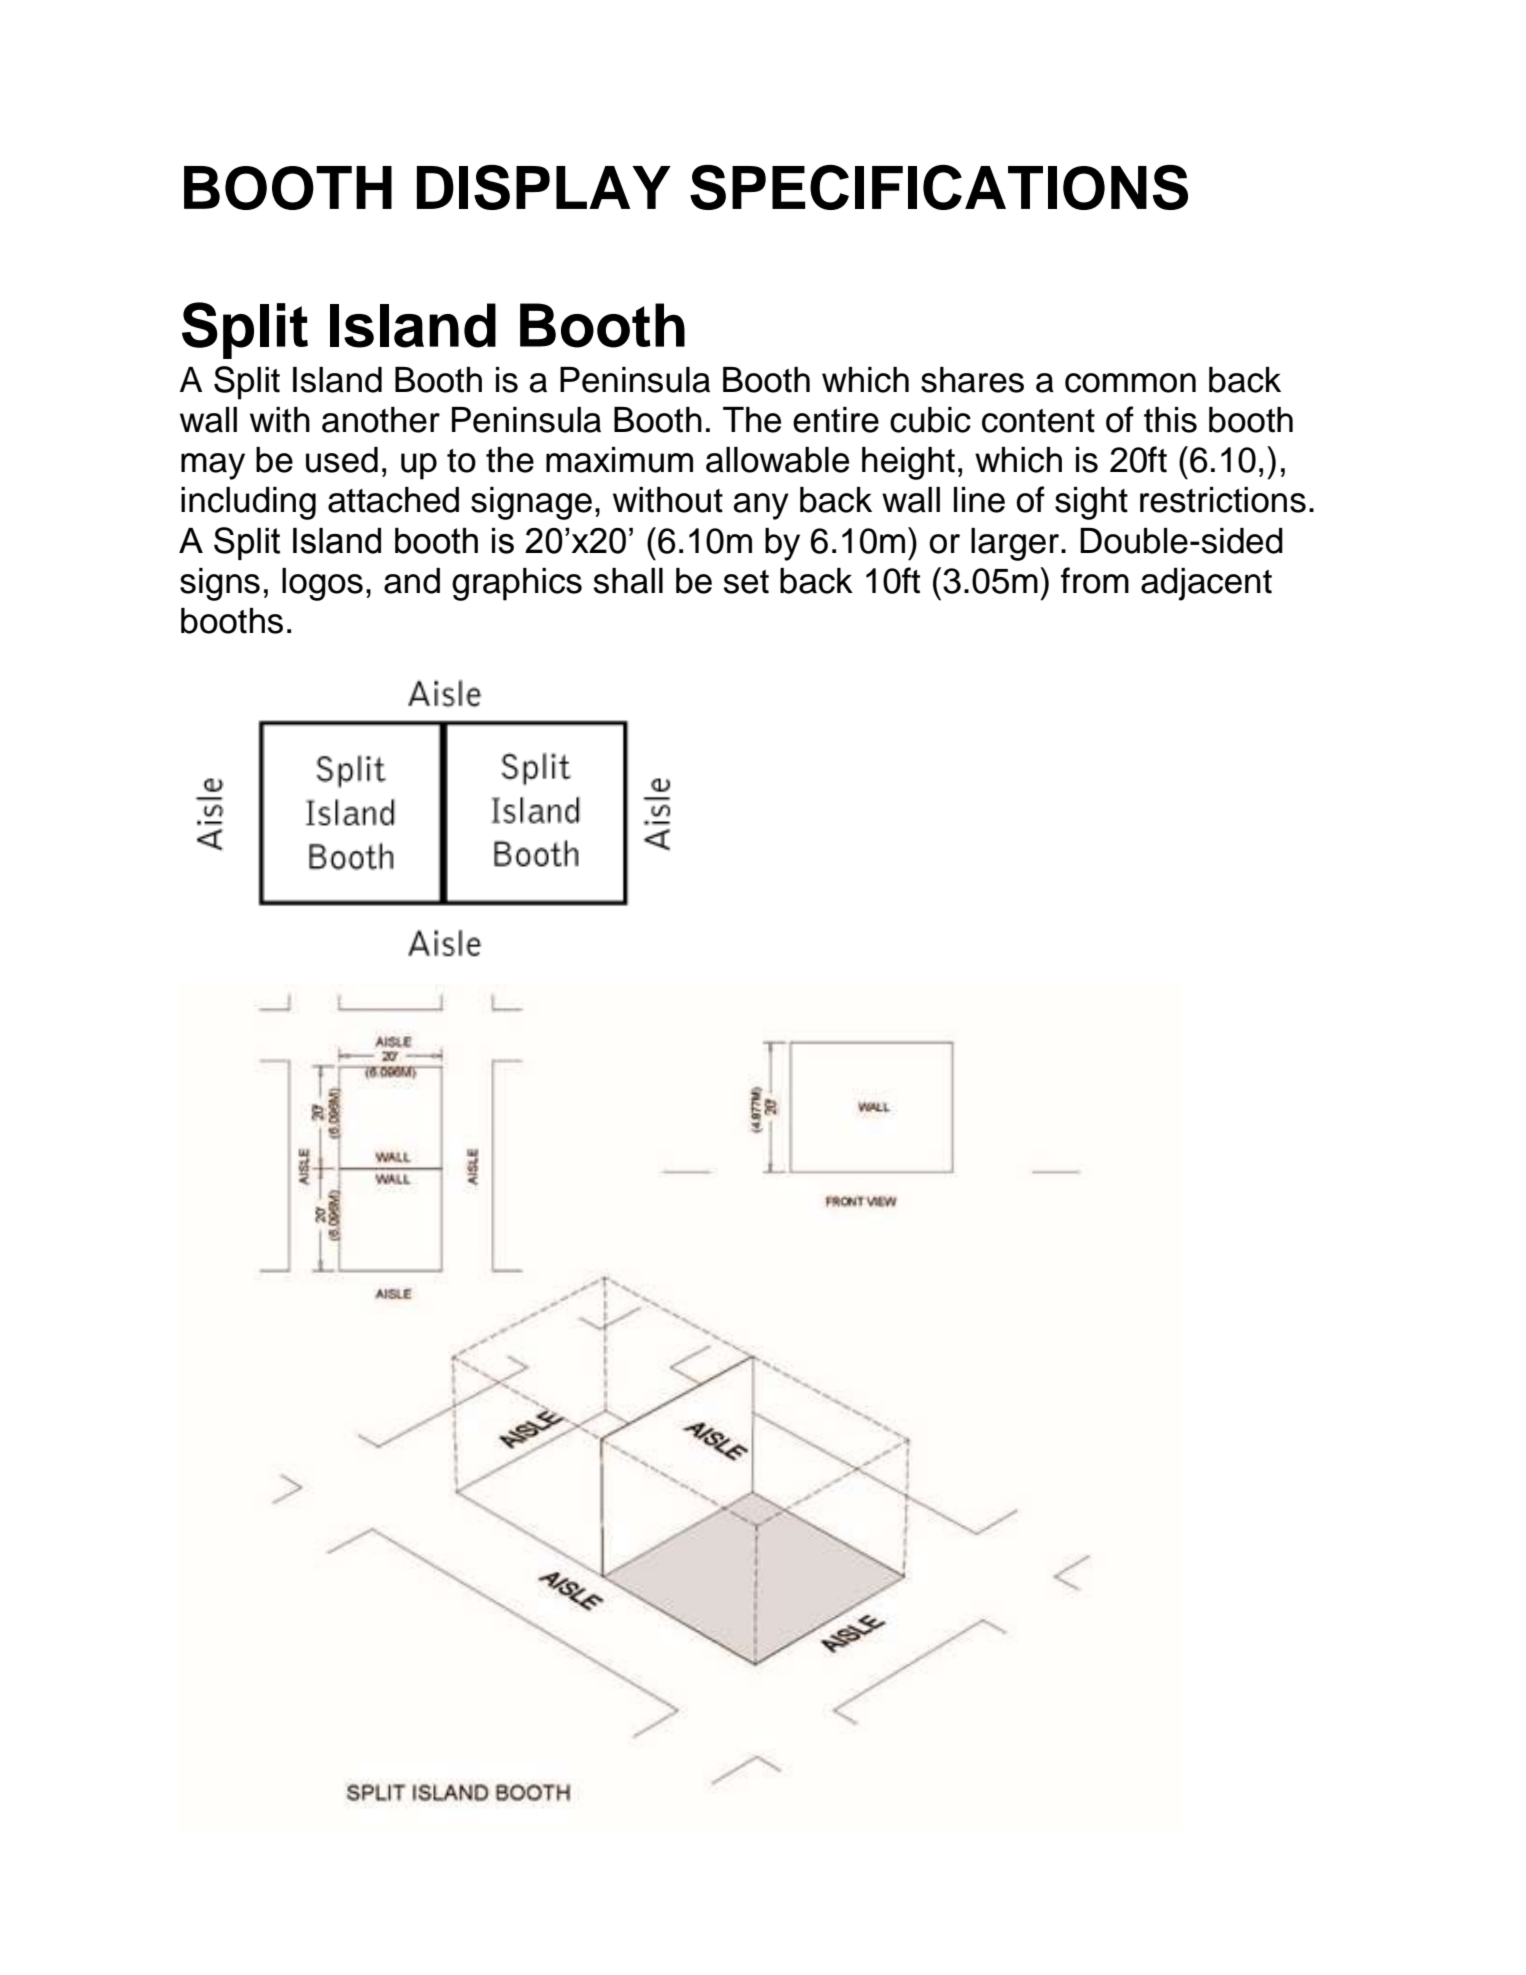  What do you see at coordinates (544, 187) in the screenshot?
I see `DISPLAY` at bounding box center [544, 187].
